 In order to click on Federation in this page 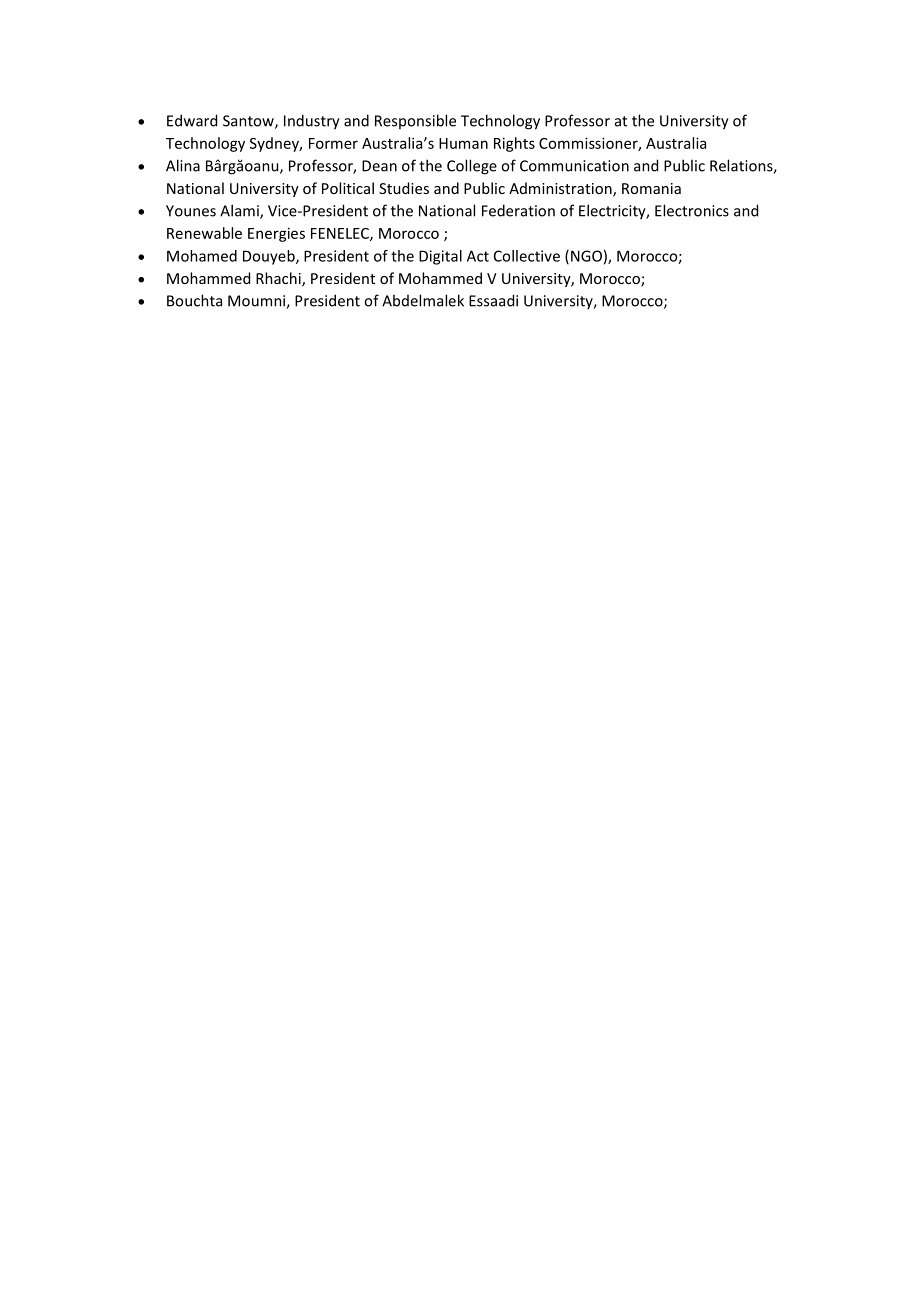, I will do `click(518, 210)`.
